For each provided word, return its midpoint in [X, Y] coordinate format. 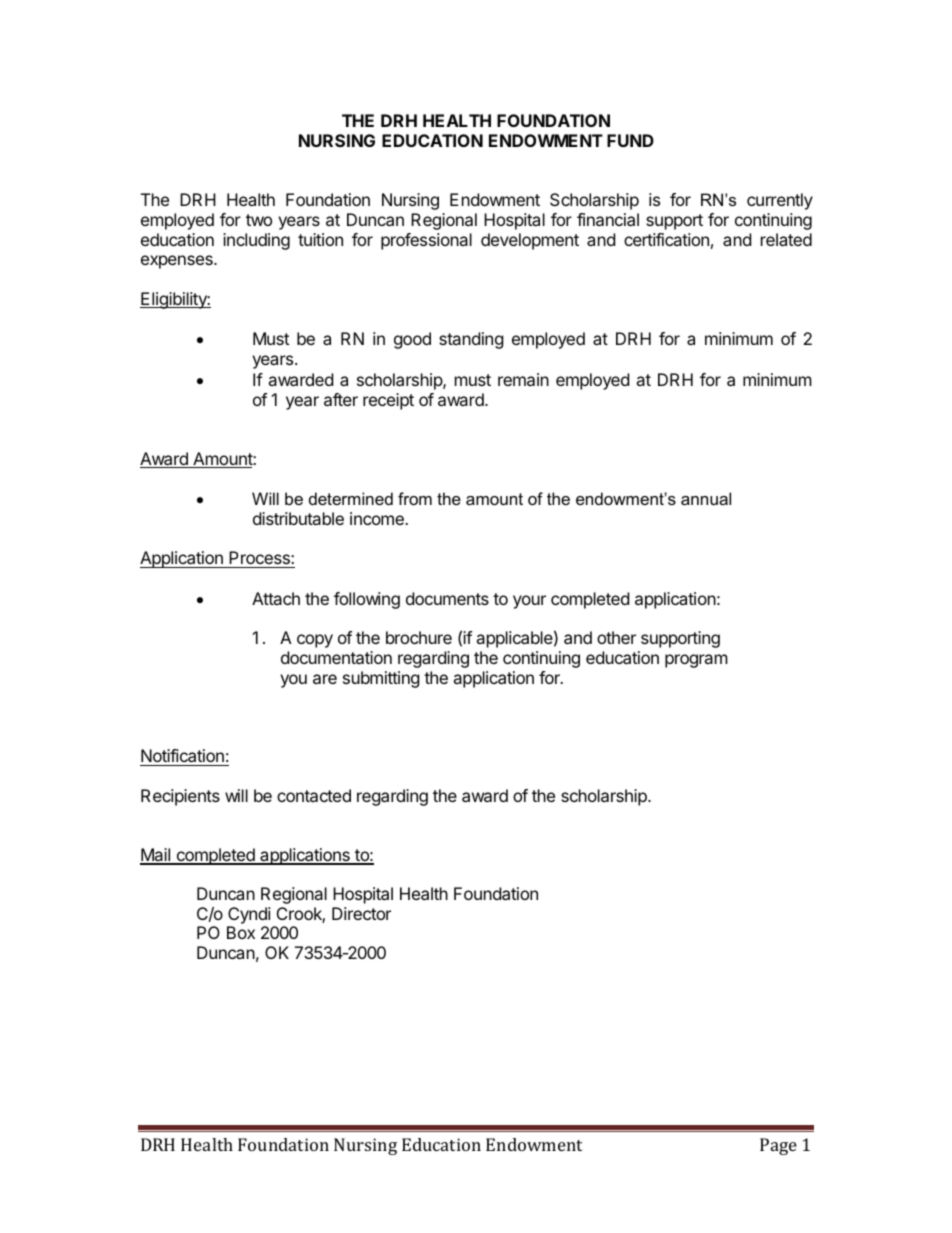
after [341, 399]
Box [241, 932]
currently [780, 201]
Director [361, 913]
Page [778, 1146]
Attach [276, 598]
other [616, 637]
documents [447, 598]
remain [523, 379]
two [259, 220]
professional [426, 241]
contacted [314, 795]
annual [706, 498]
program [696, 661]
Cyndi [249, 917]
